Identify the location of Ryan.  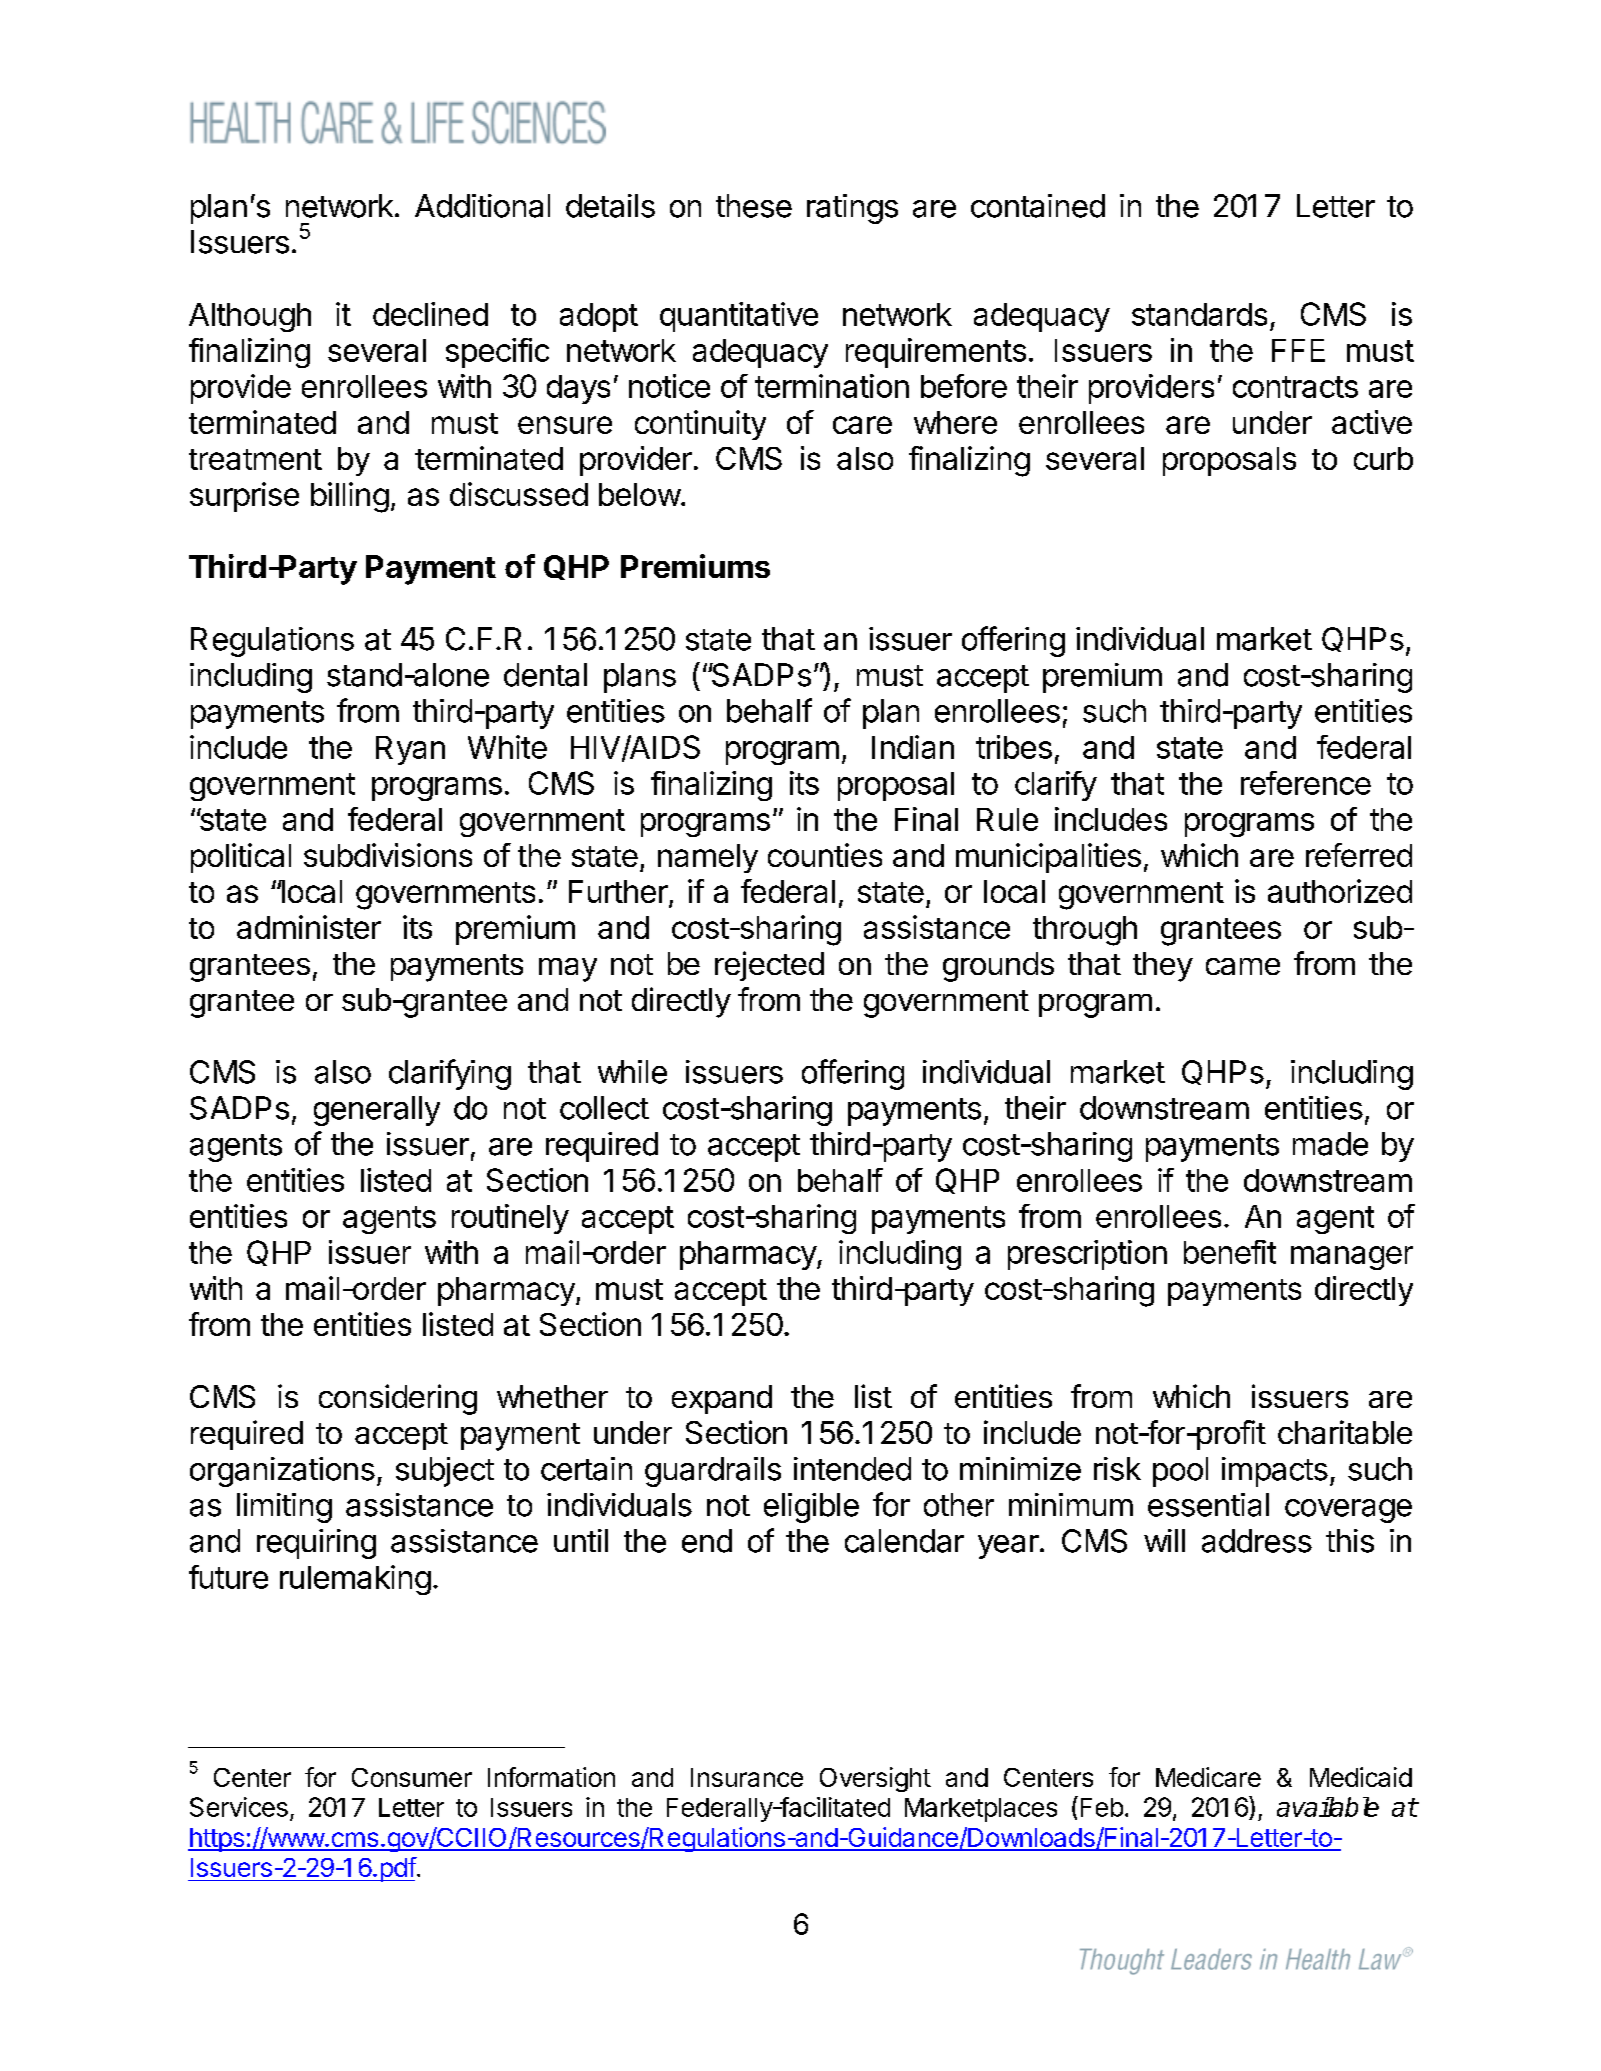
(410, 750).
